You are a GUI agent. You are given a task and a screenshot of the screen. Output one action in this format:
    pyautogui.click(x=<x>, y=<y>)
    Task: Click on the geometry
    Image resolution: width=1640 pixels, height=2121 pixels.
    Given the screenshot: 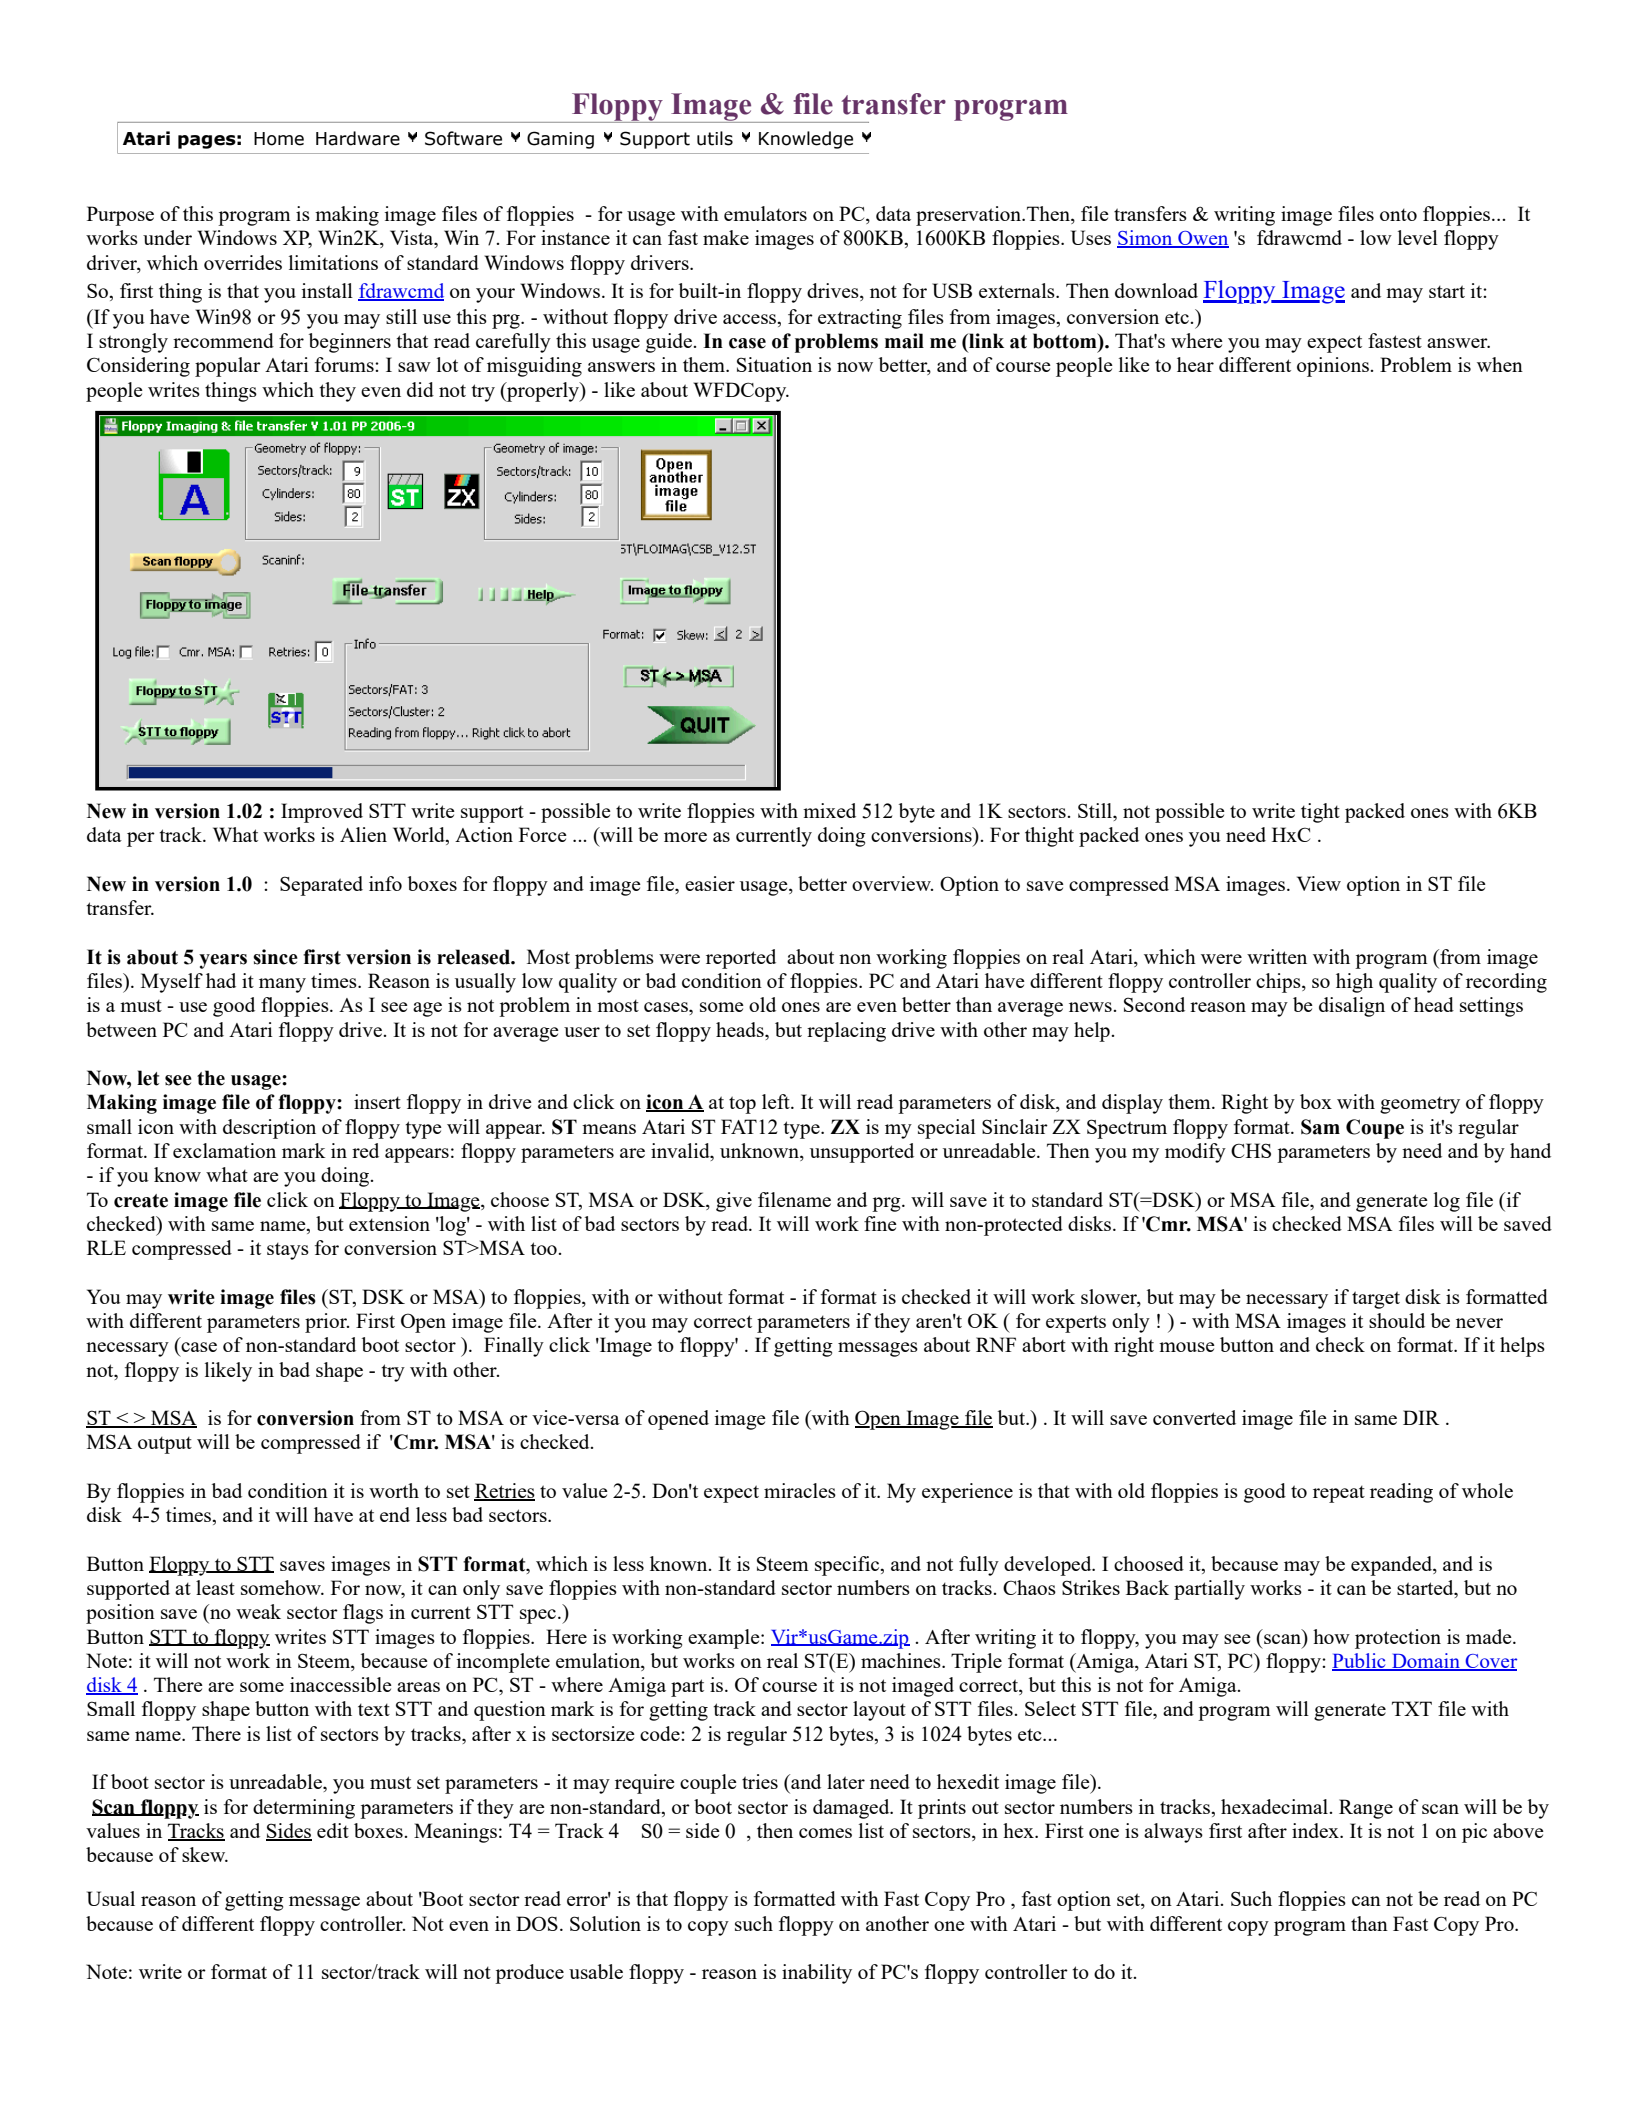 What is the action you would take?
    pyautogui.click(x=1420, y=1105)
